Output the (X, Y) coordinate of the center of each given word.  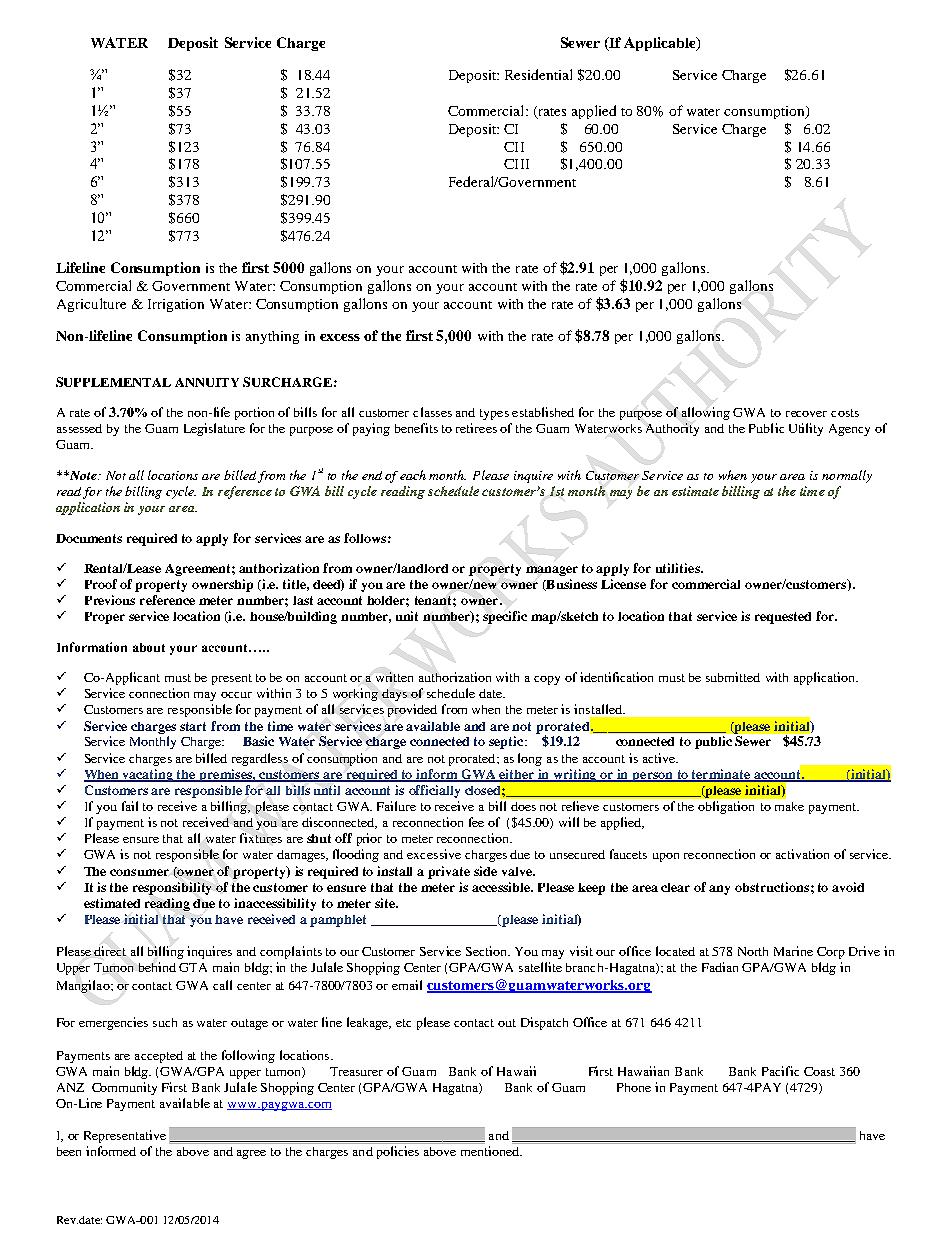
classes (432, 412)
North (753, 951)
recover (806, 414)
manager (552, 571)
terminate (721, 775)
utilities (679, 568)
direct (110, 951)
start (193, 726)
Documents (89, 538)
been (69, 1151)
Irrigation (176, 305)
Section (488, 951)
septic (507, 742)
